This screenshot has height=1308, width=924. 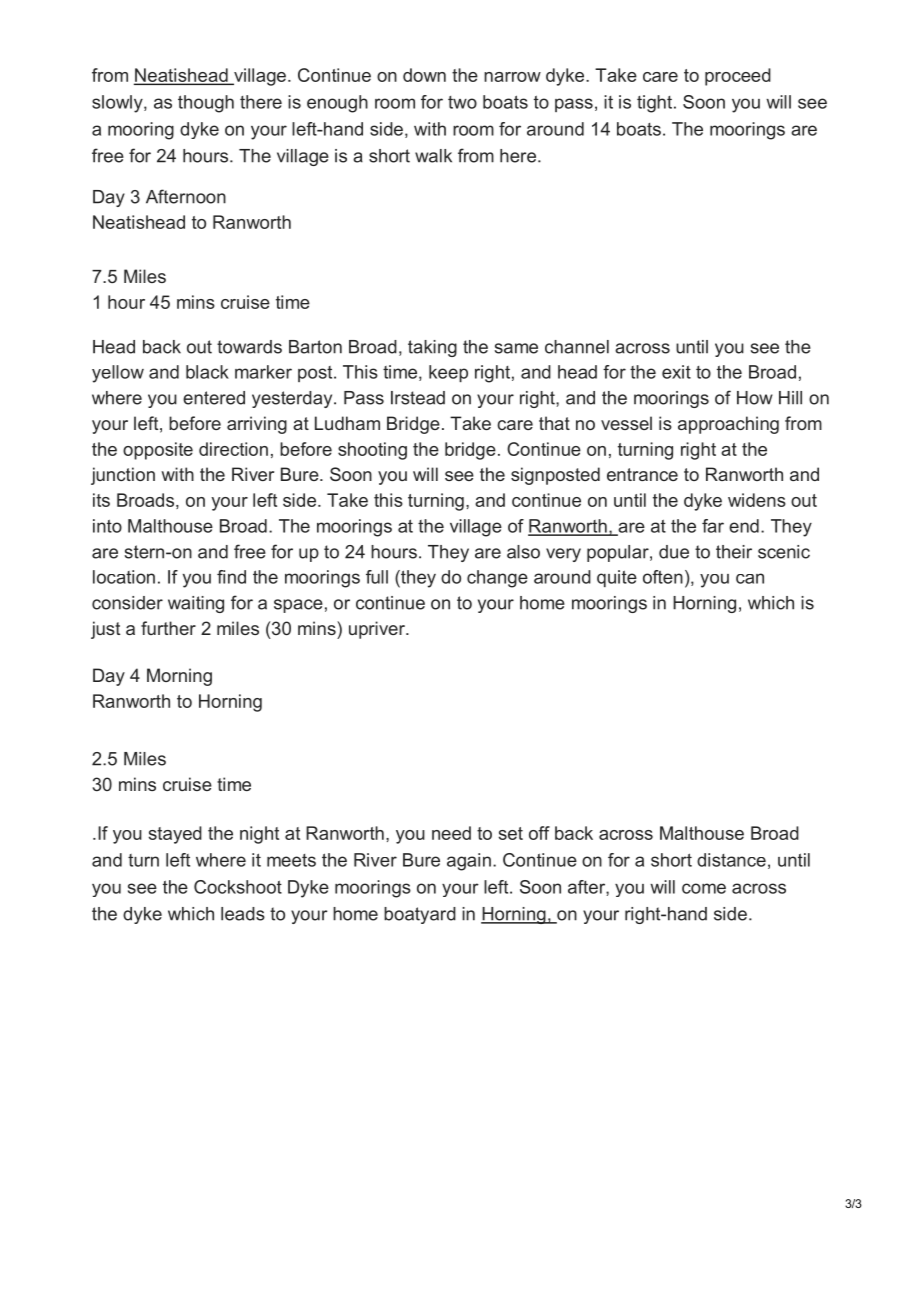 What do you see at coordinates (243, 914) in the screenshot?
I see `leads` at bounding box center [243, 914].
